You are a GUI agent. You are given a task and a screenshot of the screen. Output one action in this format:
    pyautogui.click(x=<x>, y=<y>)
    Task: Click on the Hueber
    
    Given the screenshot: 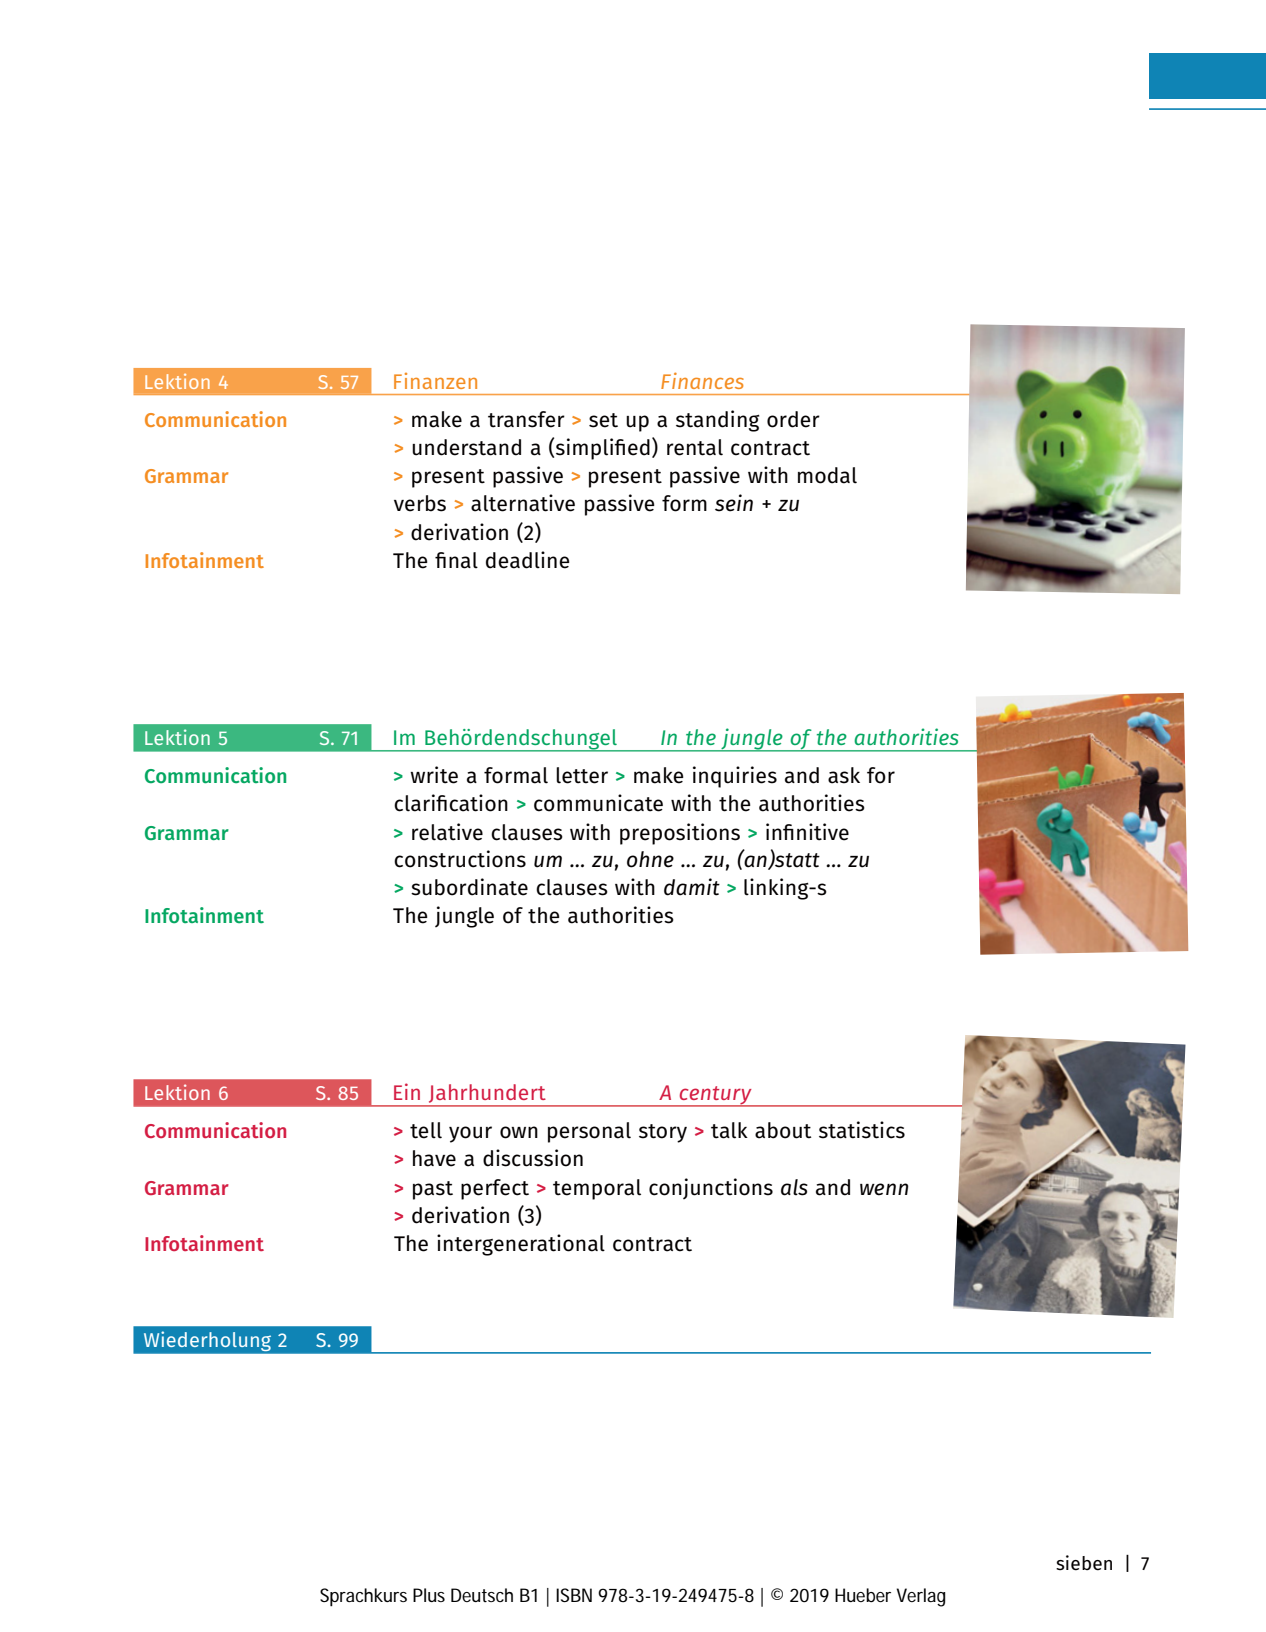 What is the action you would take?
    pyautogui.click(x=863, y=1595)
